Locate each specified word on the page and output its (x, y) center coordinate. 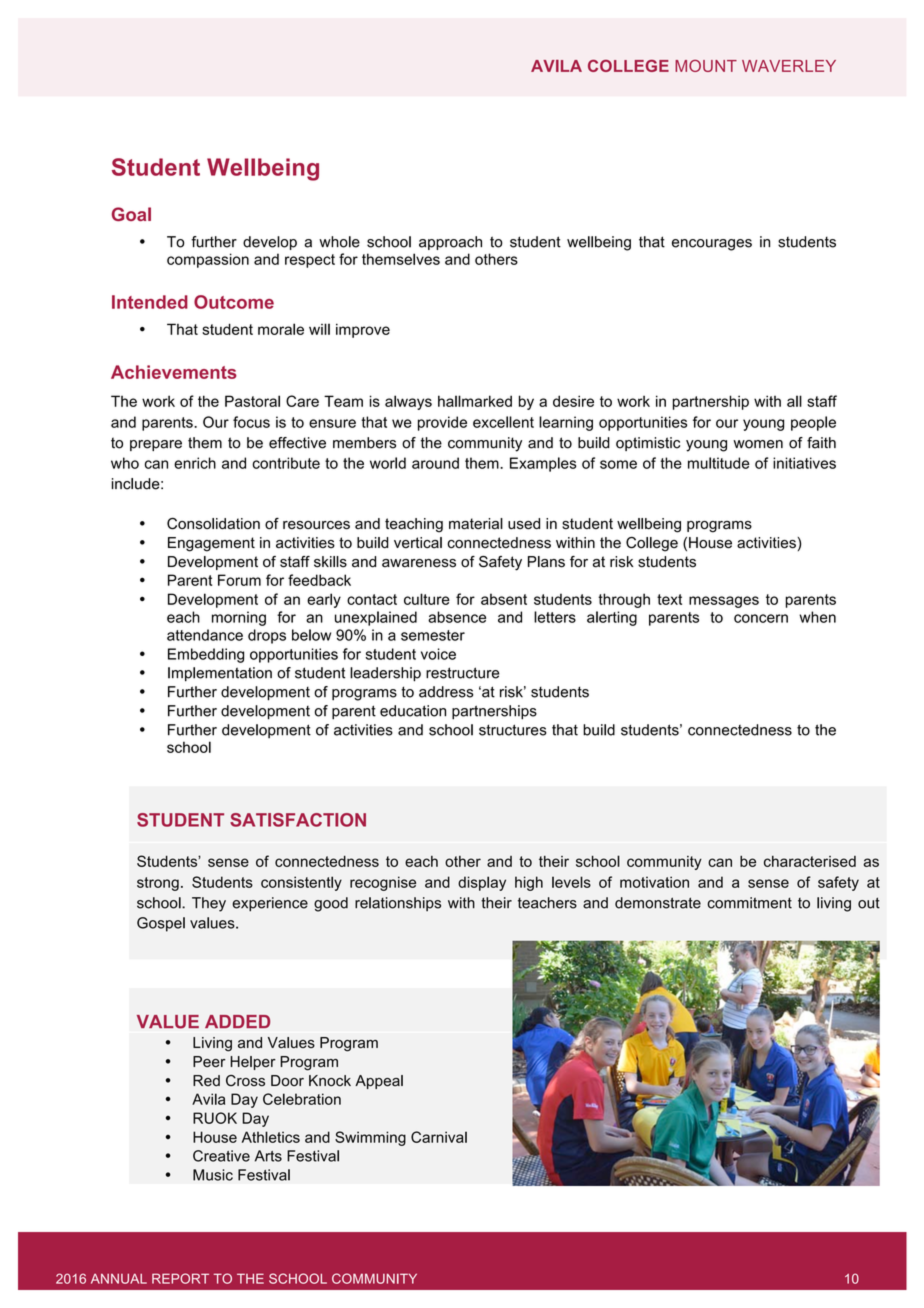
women (758, 444)
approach (450, 243)
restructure (462, 673)
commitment (749, 903)
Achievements (174, 372)
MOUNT (706, 65)
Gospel (161, 924)
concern (761, 618)
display (482, 883)
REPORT (180, 1278)
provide (442, 423)
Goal (131, 214)
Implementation (220, 674)
